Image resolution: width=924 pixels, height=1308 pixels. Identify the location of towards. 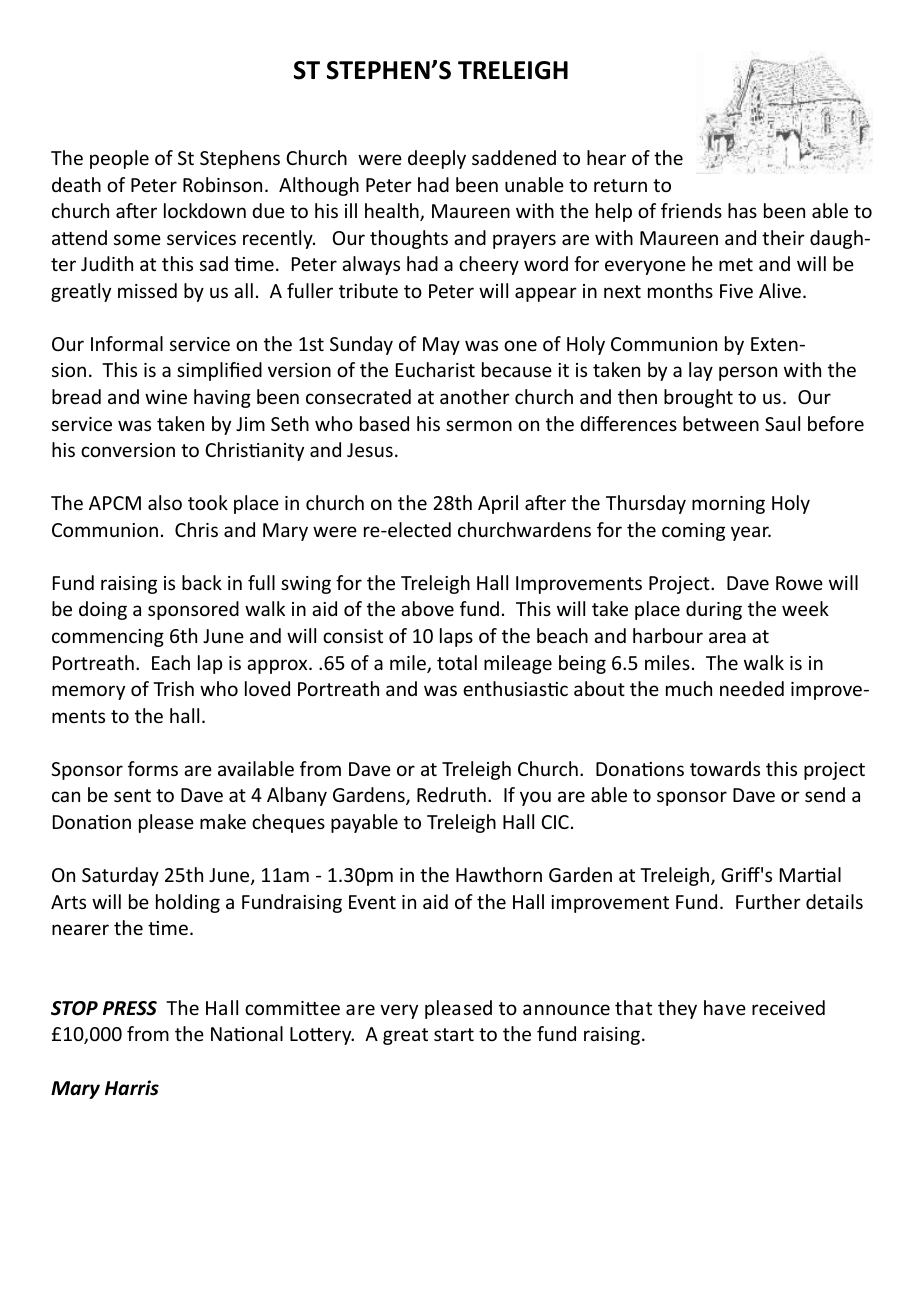
(725, 768).
